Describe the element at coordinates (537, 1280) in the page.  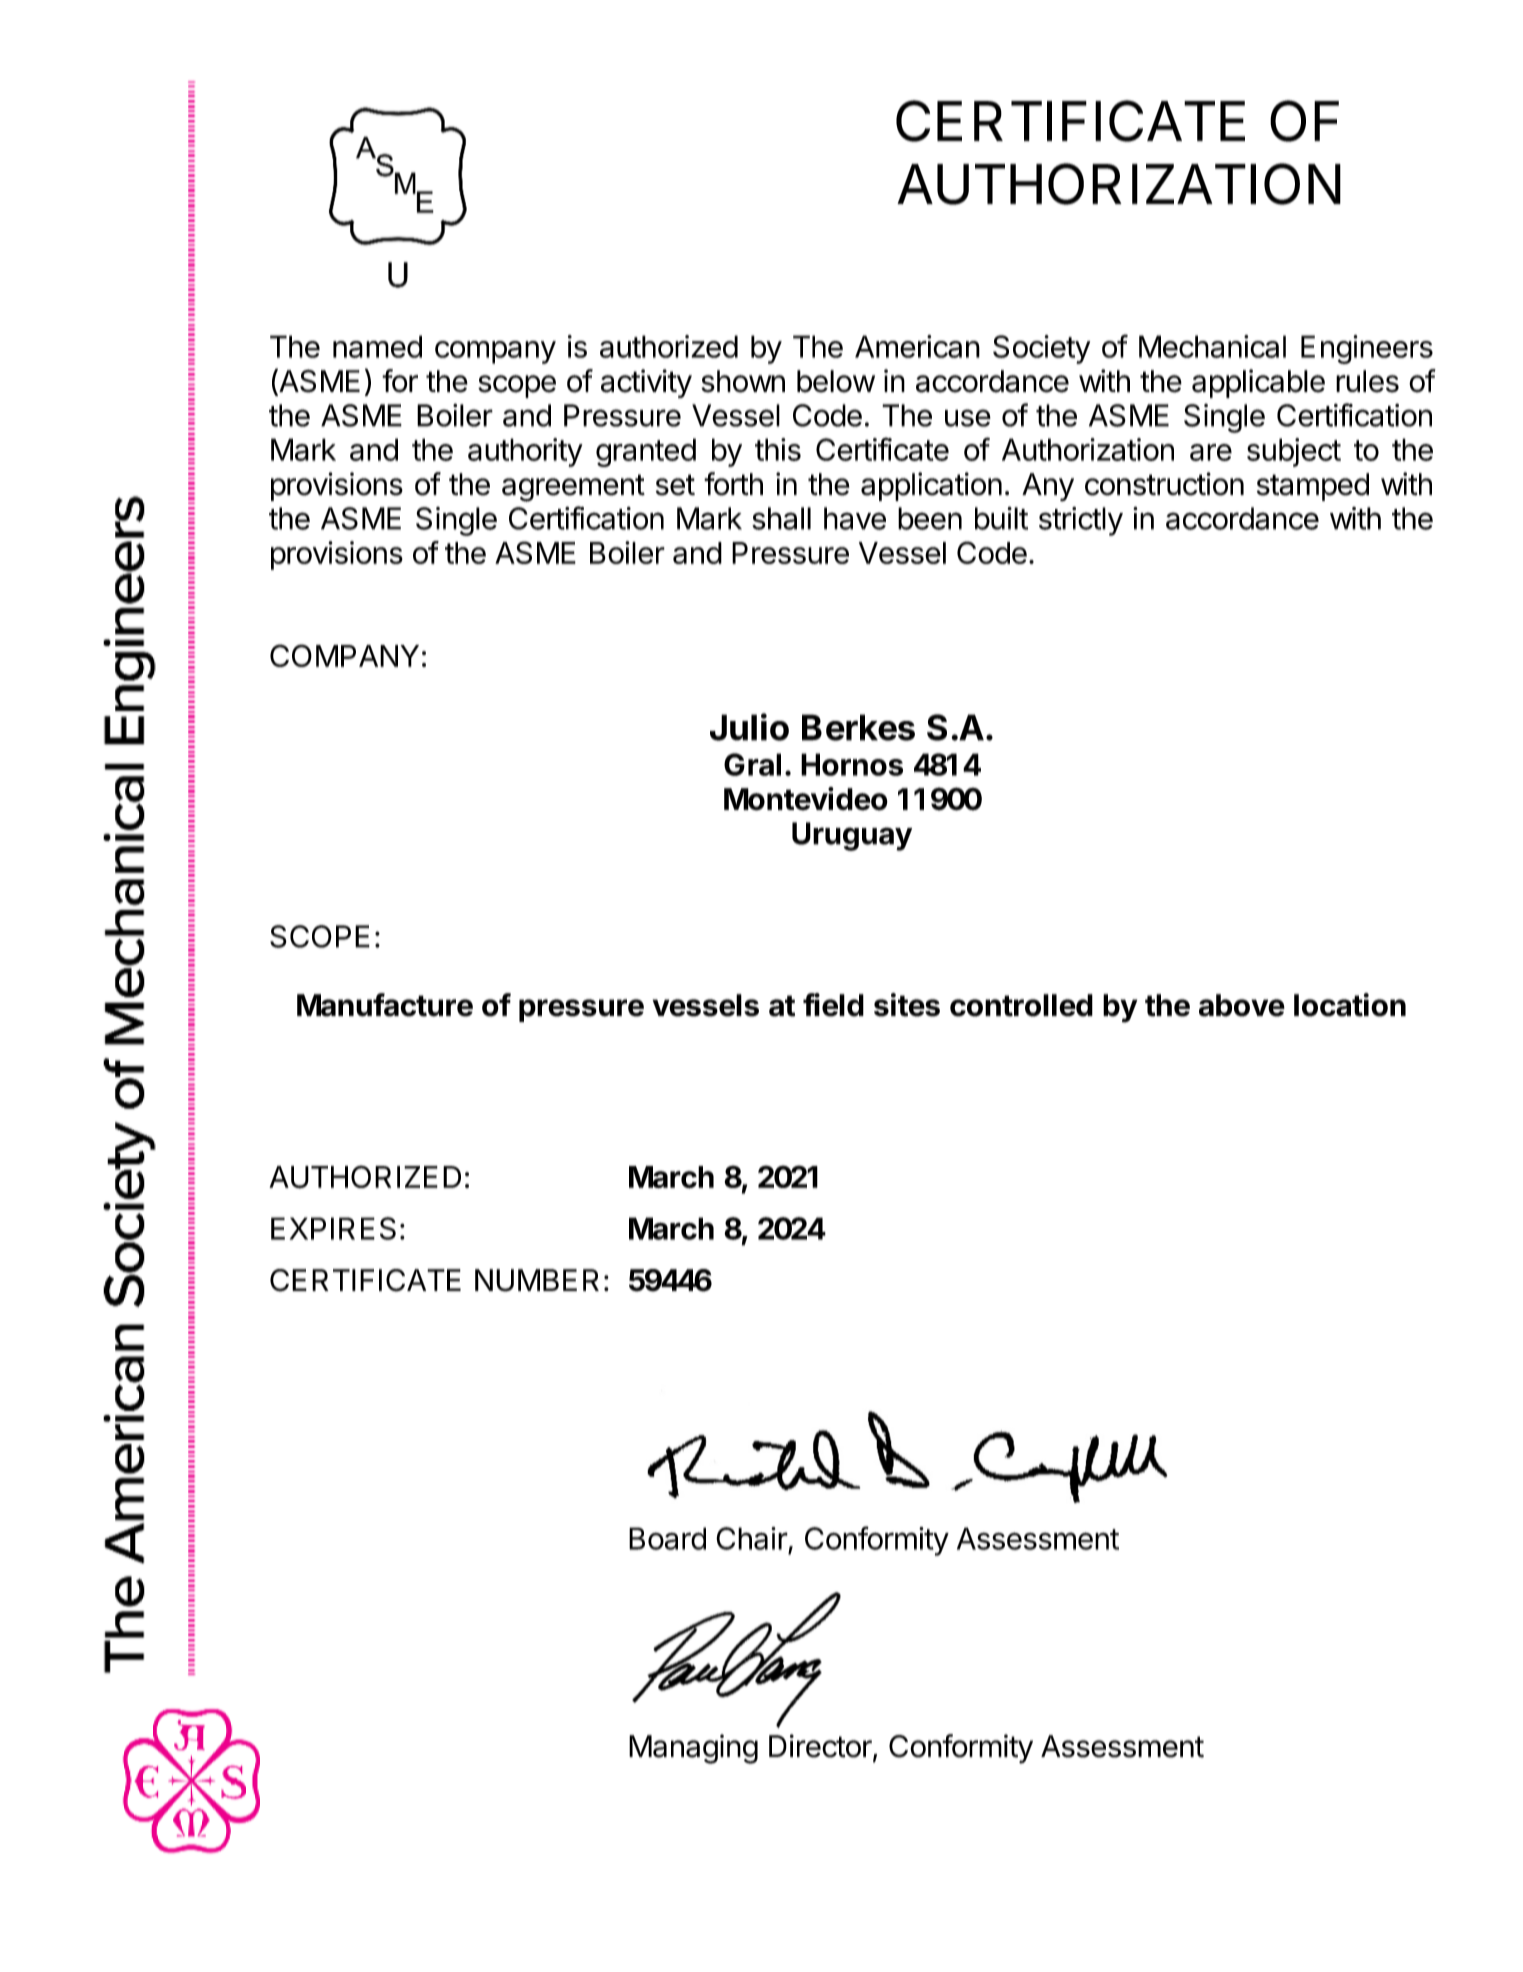
I see `NUMBER` at that location.
